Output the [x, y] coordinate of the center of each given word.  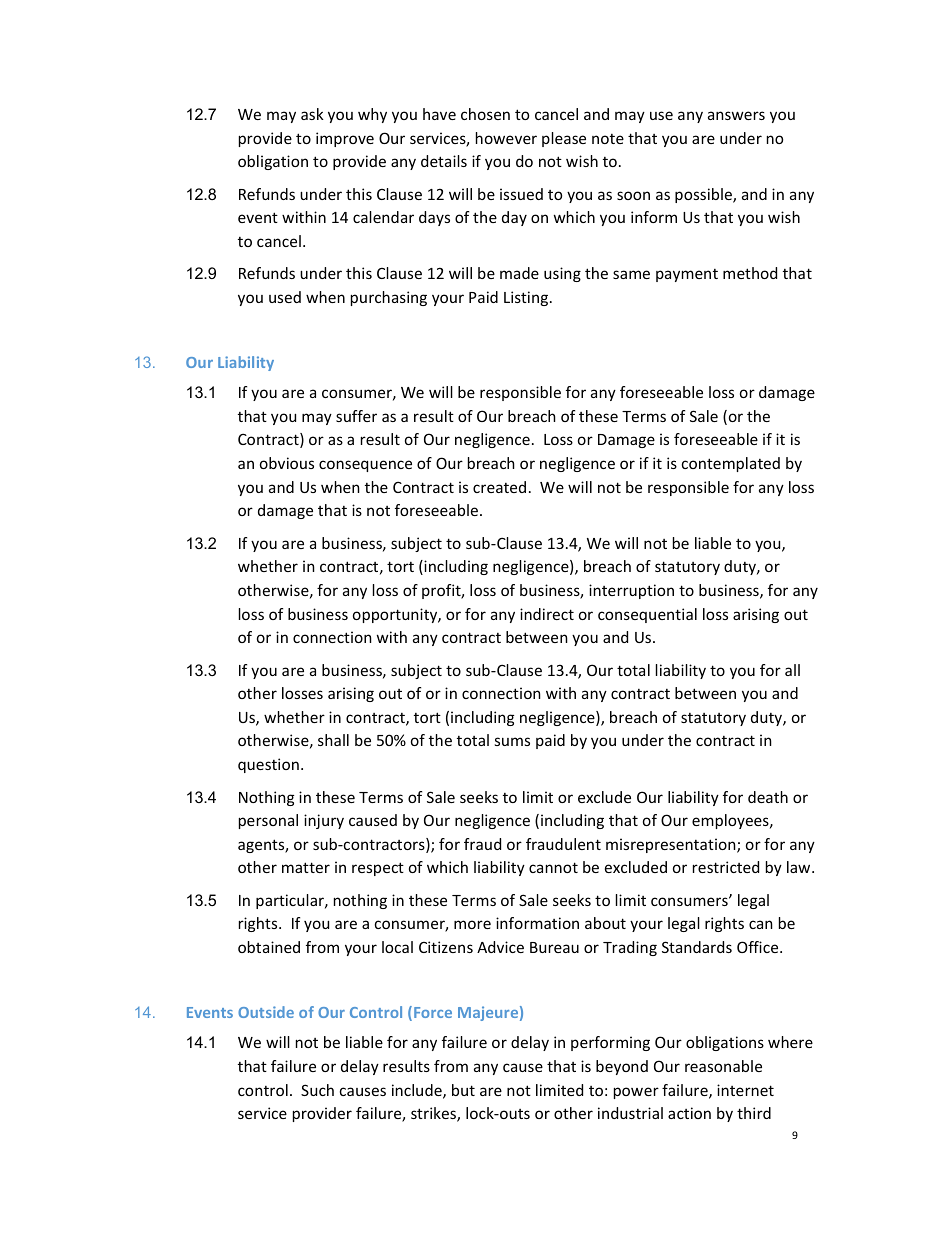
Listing [527, 298]
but [463, 1090]
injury [324, 821]
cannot [553, 867]
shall [333, 740]
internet [745, 1090]
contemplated [731, 464]
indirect [547, 614]
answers [736, 115]
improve [345, 139]
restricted [726, 867]
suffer [356, 416]
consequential [647, 615]
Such [317, 1090]
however [506, 138]
